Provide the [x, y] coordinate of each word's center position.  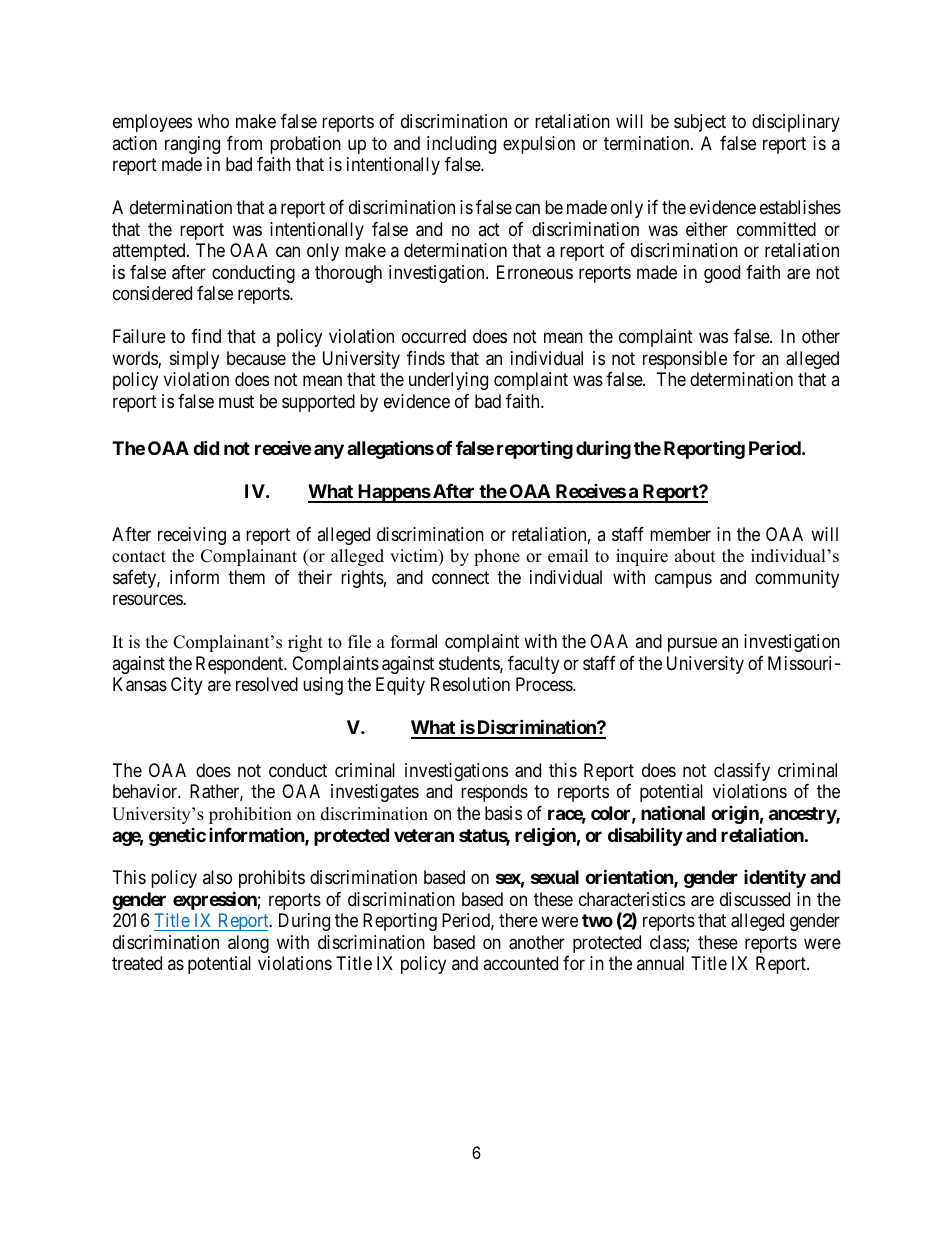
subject [700, 123]
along [248, 944]
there [518, 920]
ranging [192, 145]
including [461, 145]
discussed [755, 899]
